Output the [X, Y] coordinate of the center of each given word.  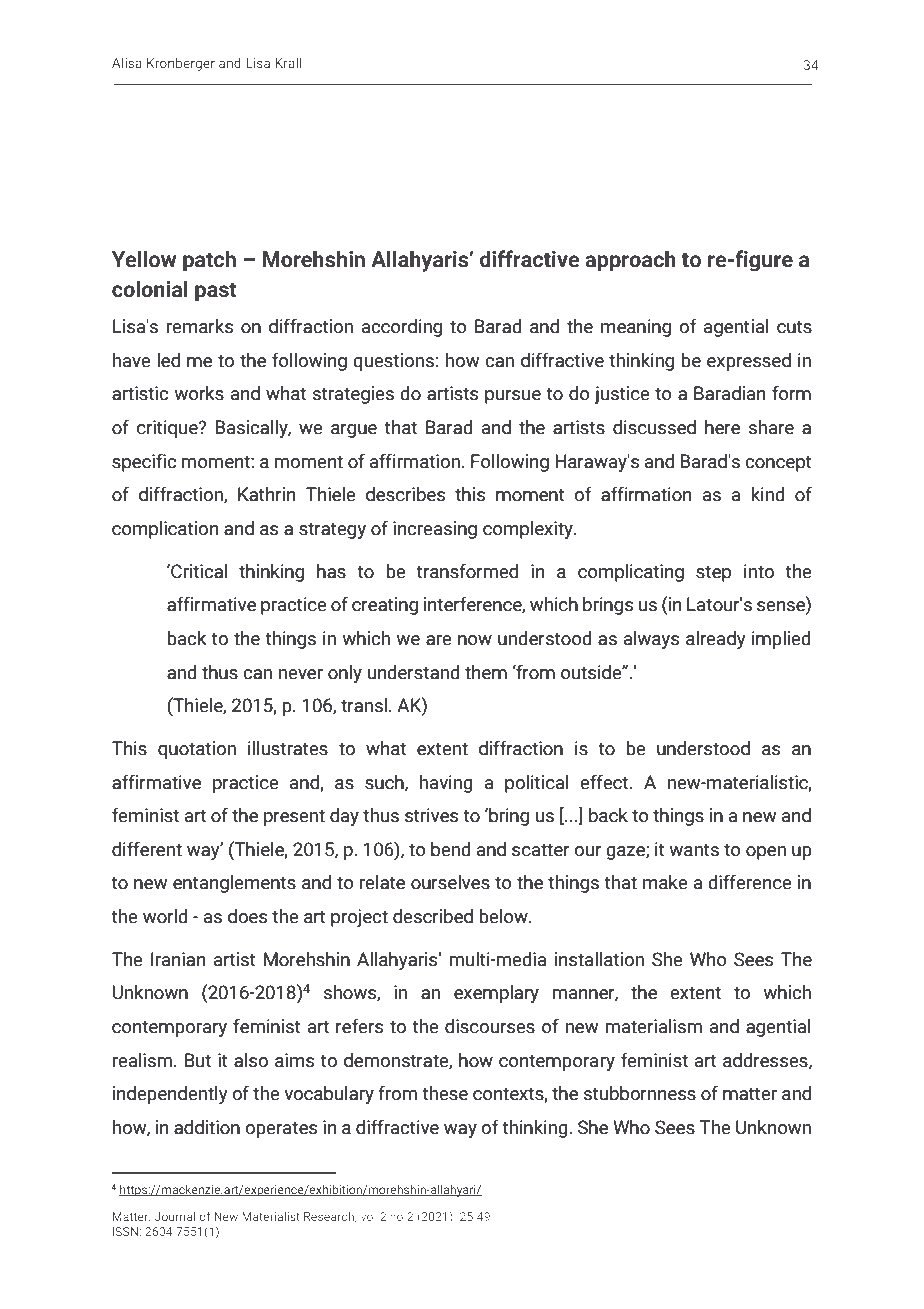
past [216, 292]
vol [368, 1216]
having [446, 784]
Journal [175, 1216]
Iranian [178, 959]
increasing [435, 530]
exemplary [496, 994]
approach [630, 261]
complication [165, 530]
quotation [197, 750]
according [402, 328]
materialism [653, 1026]
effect [605, 782]
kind [768, 494]
